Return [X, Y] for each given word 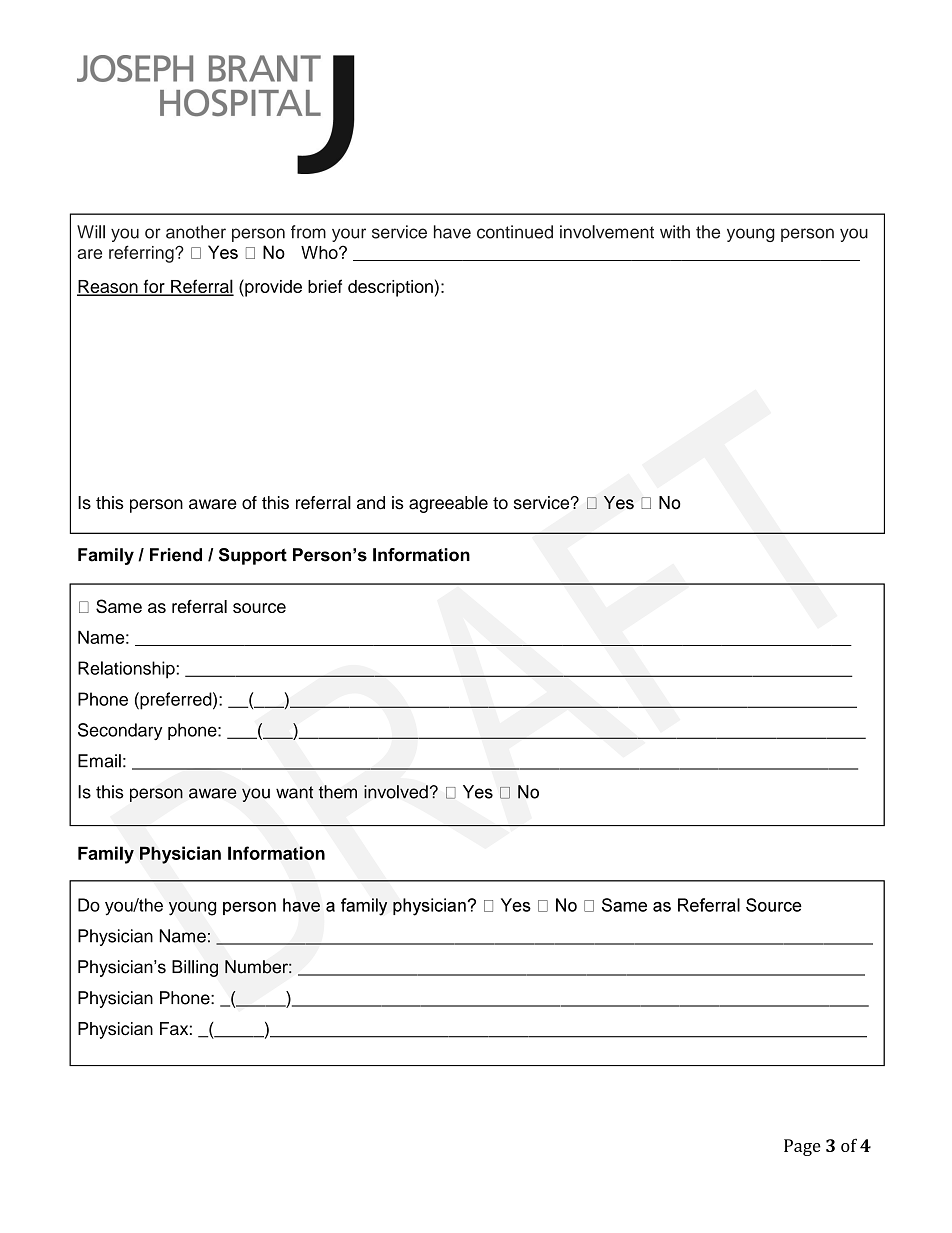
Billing [195, 968]
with [675, 232]
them [338, 792]
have [452, 232]
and [371, 503]
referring [142, 254]
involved [396, 792]
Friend [176, 555]
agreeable [448, 504]
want [294, 792]
